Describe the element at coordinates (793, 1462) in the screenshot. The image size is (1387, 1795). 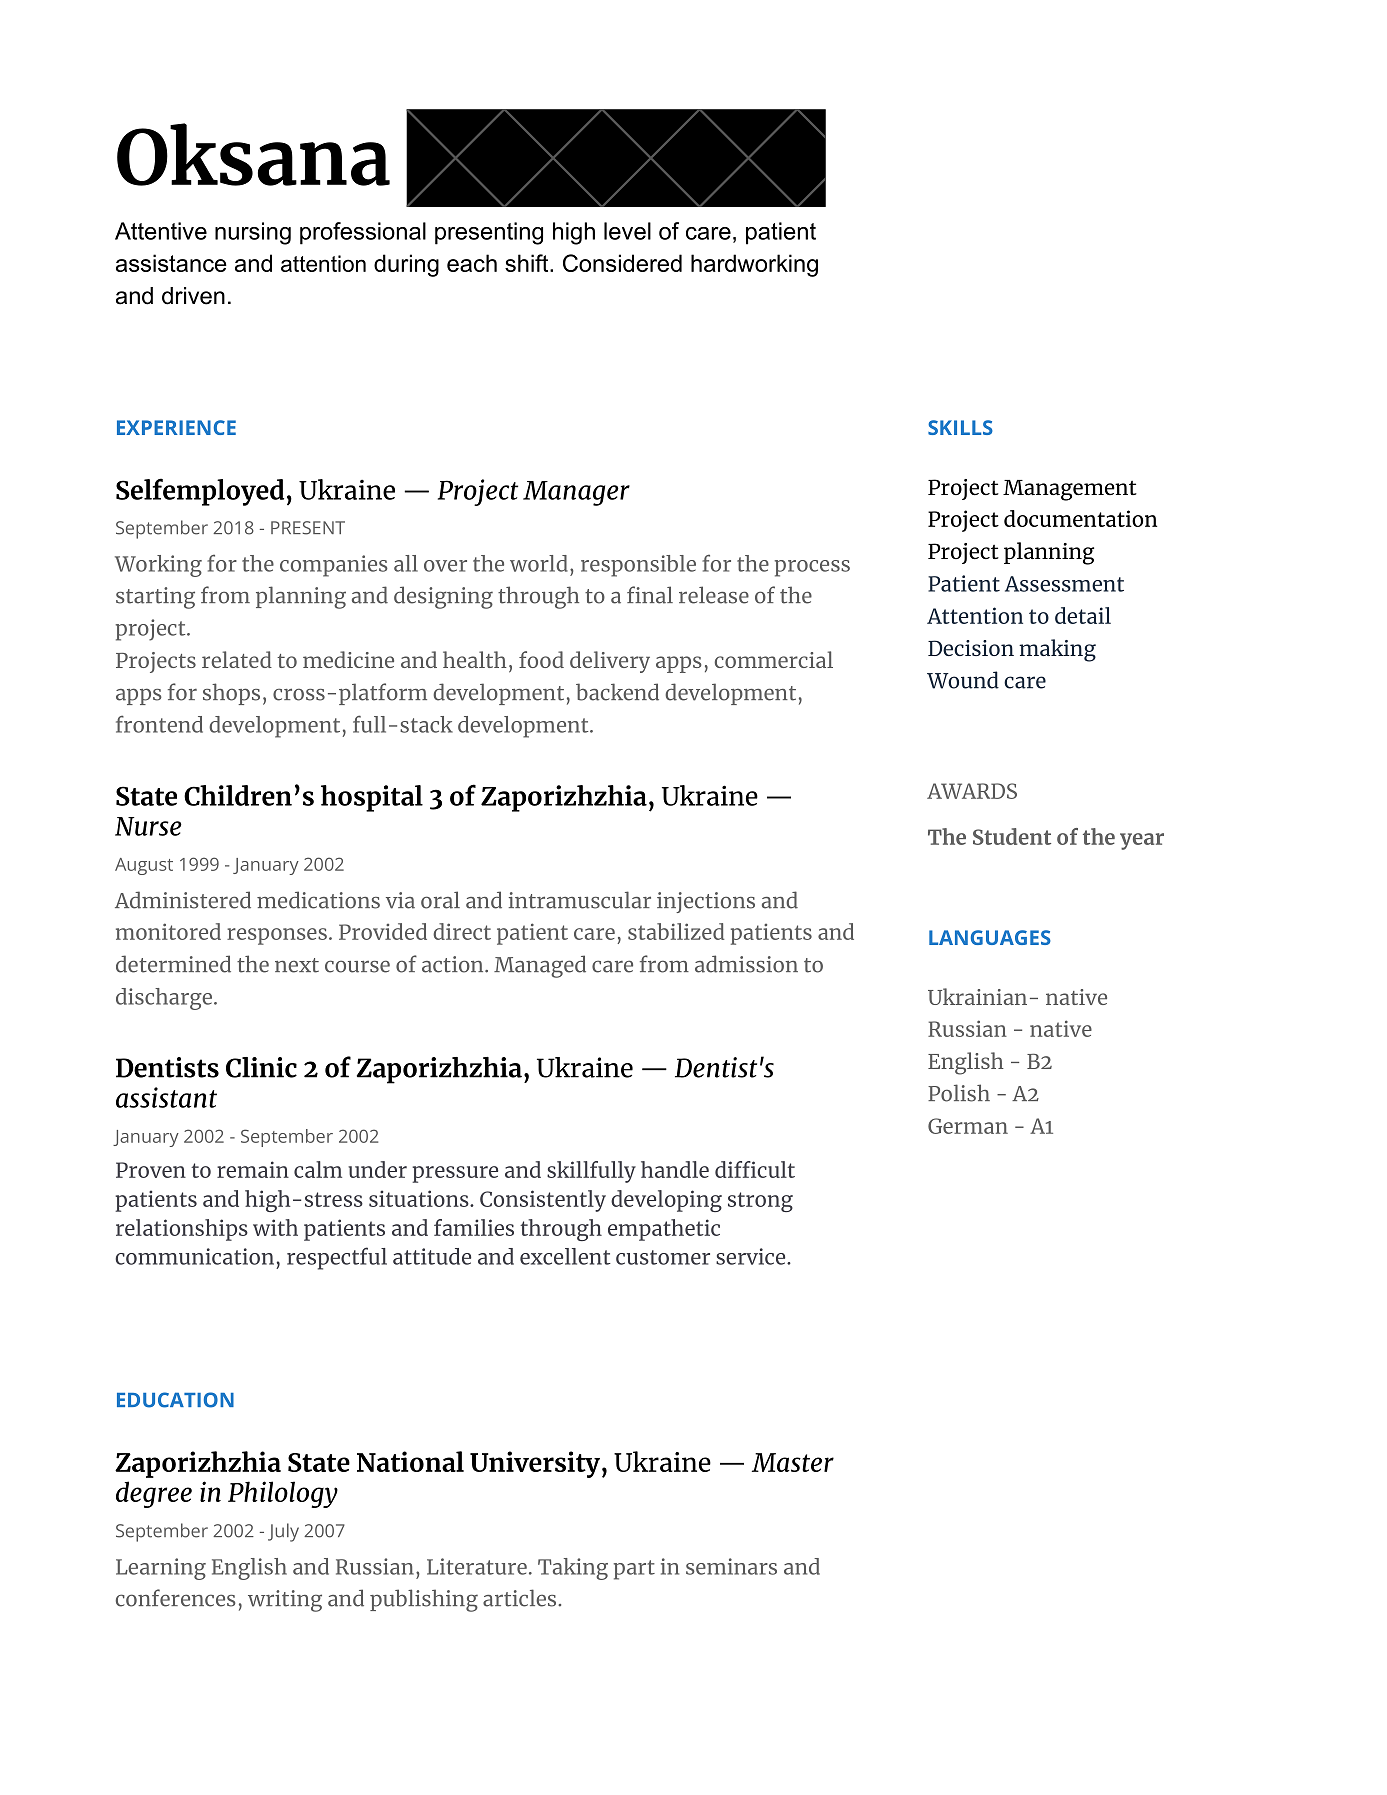
I see `Master` at that location.
